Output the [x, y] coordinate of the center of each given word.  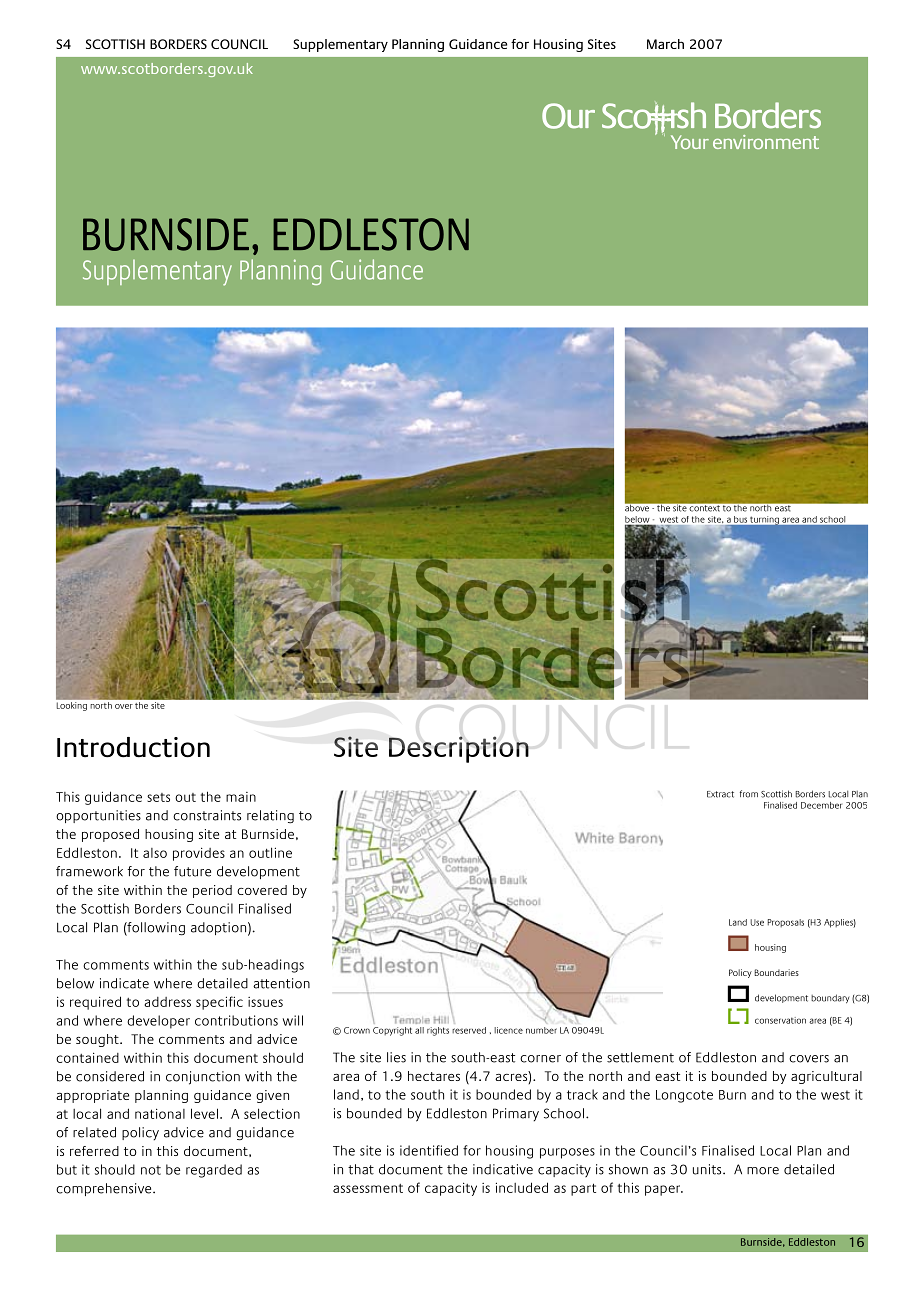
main [241, 797]
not [151, 1170]
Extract [720, 794]
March [665, 44]
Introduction [133, 747]
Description [459, 749]
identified [429, 1150]
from [749, 794]
